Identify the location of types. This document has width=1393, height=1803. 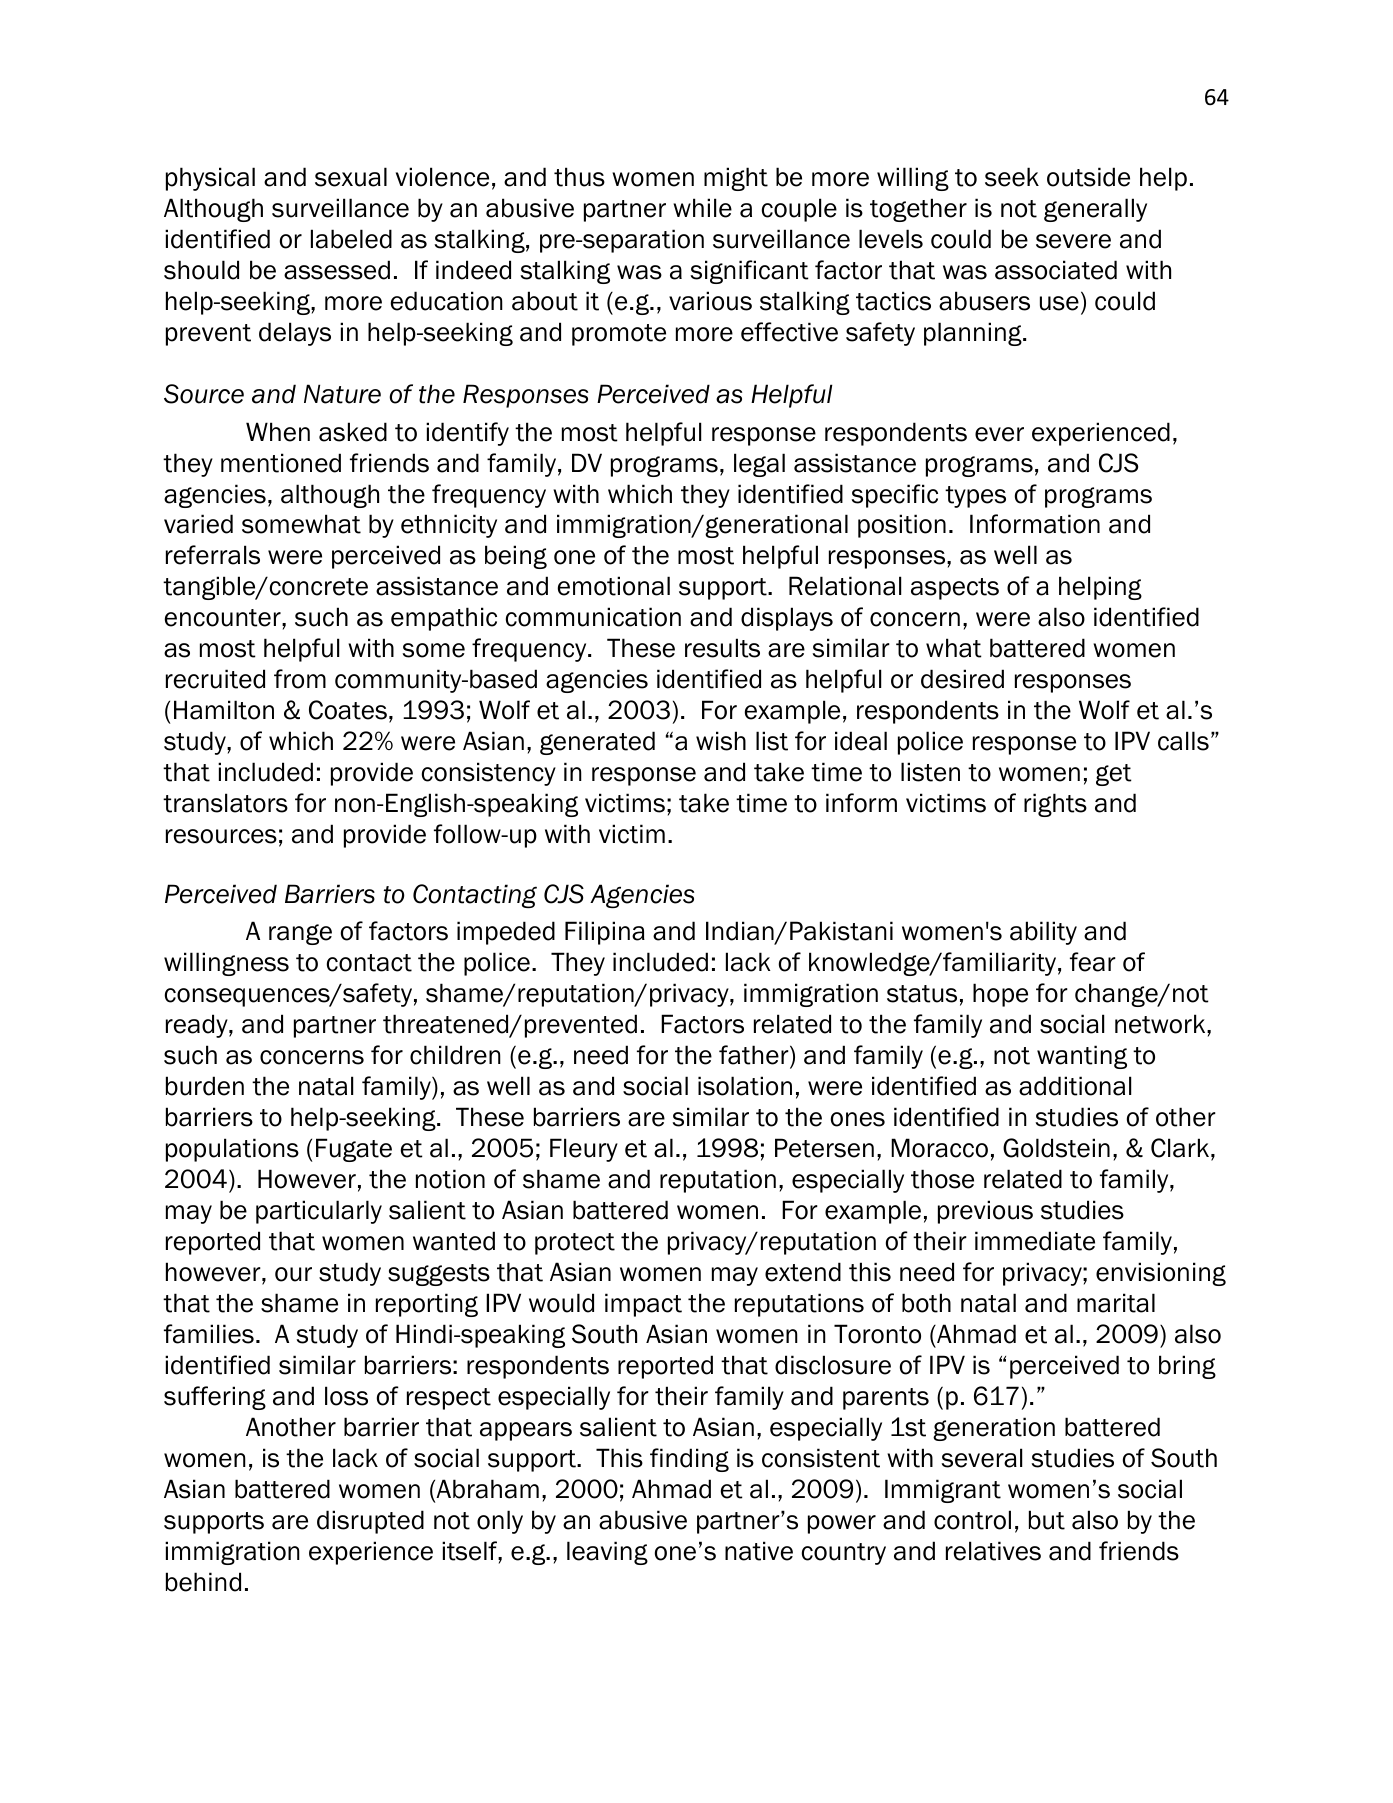
(975, 497).
